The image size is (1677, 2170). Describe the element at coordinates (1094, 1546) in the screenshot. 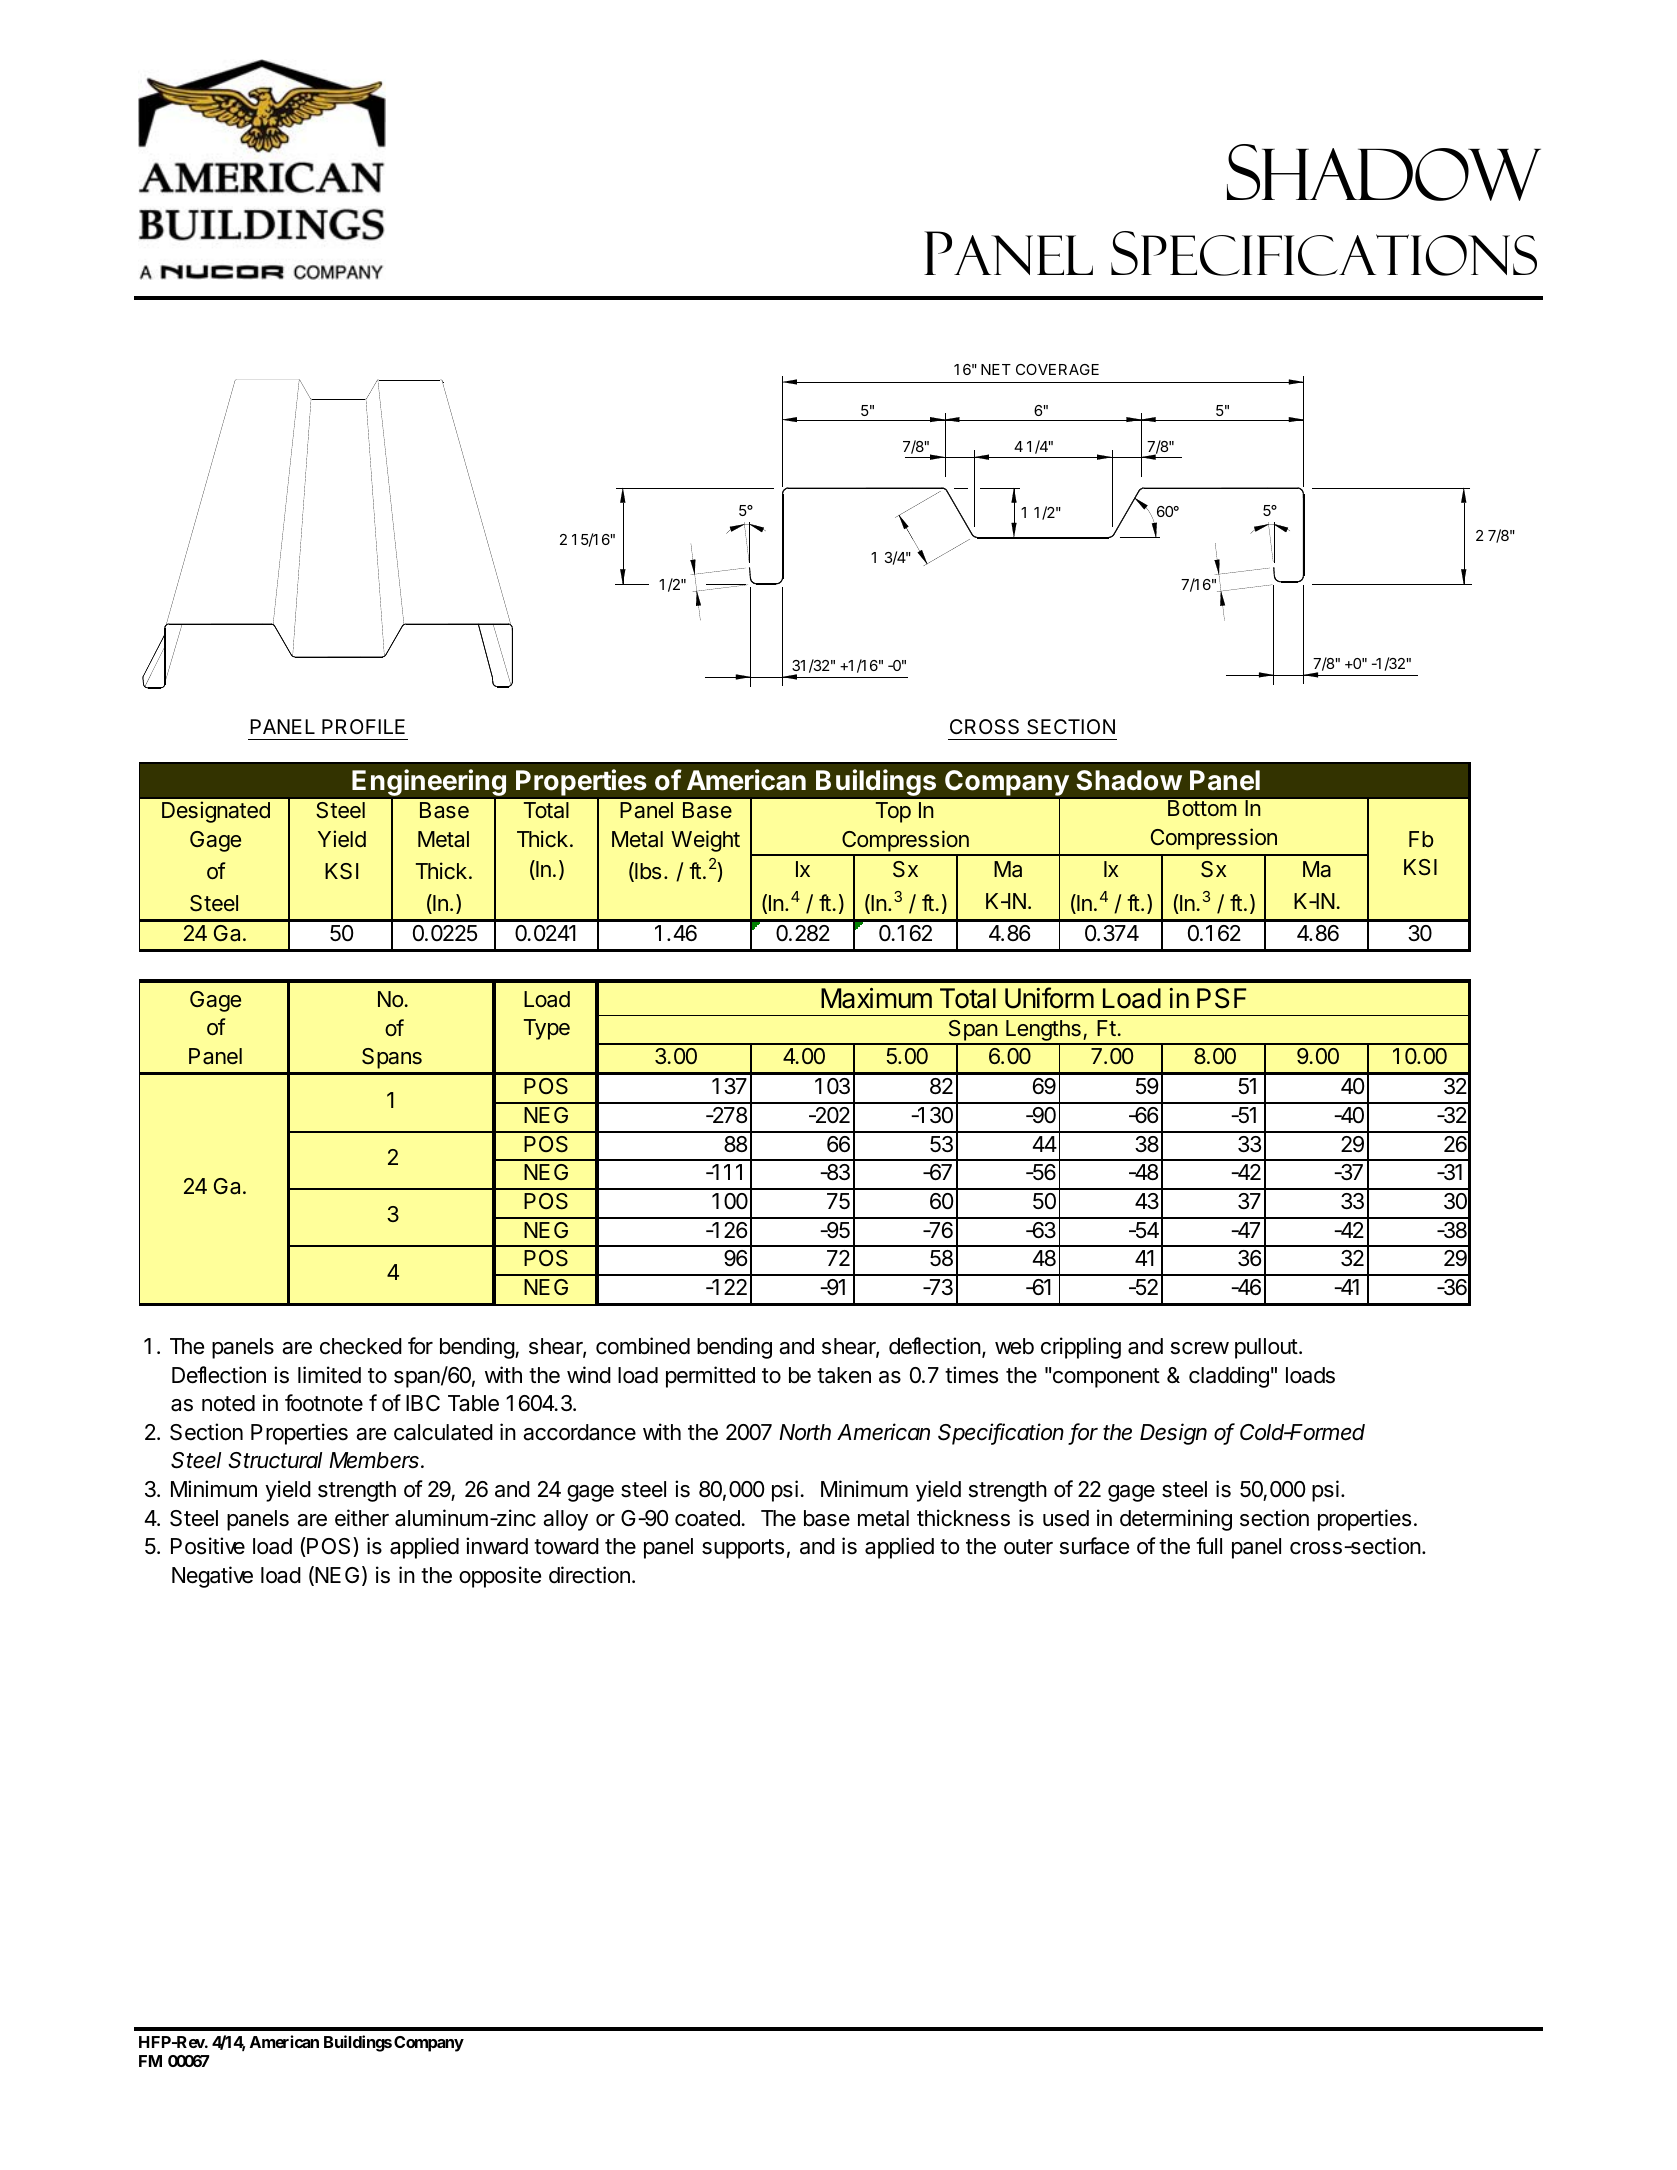

I see `surface` at that location.
